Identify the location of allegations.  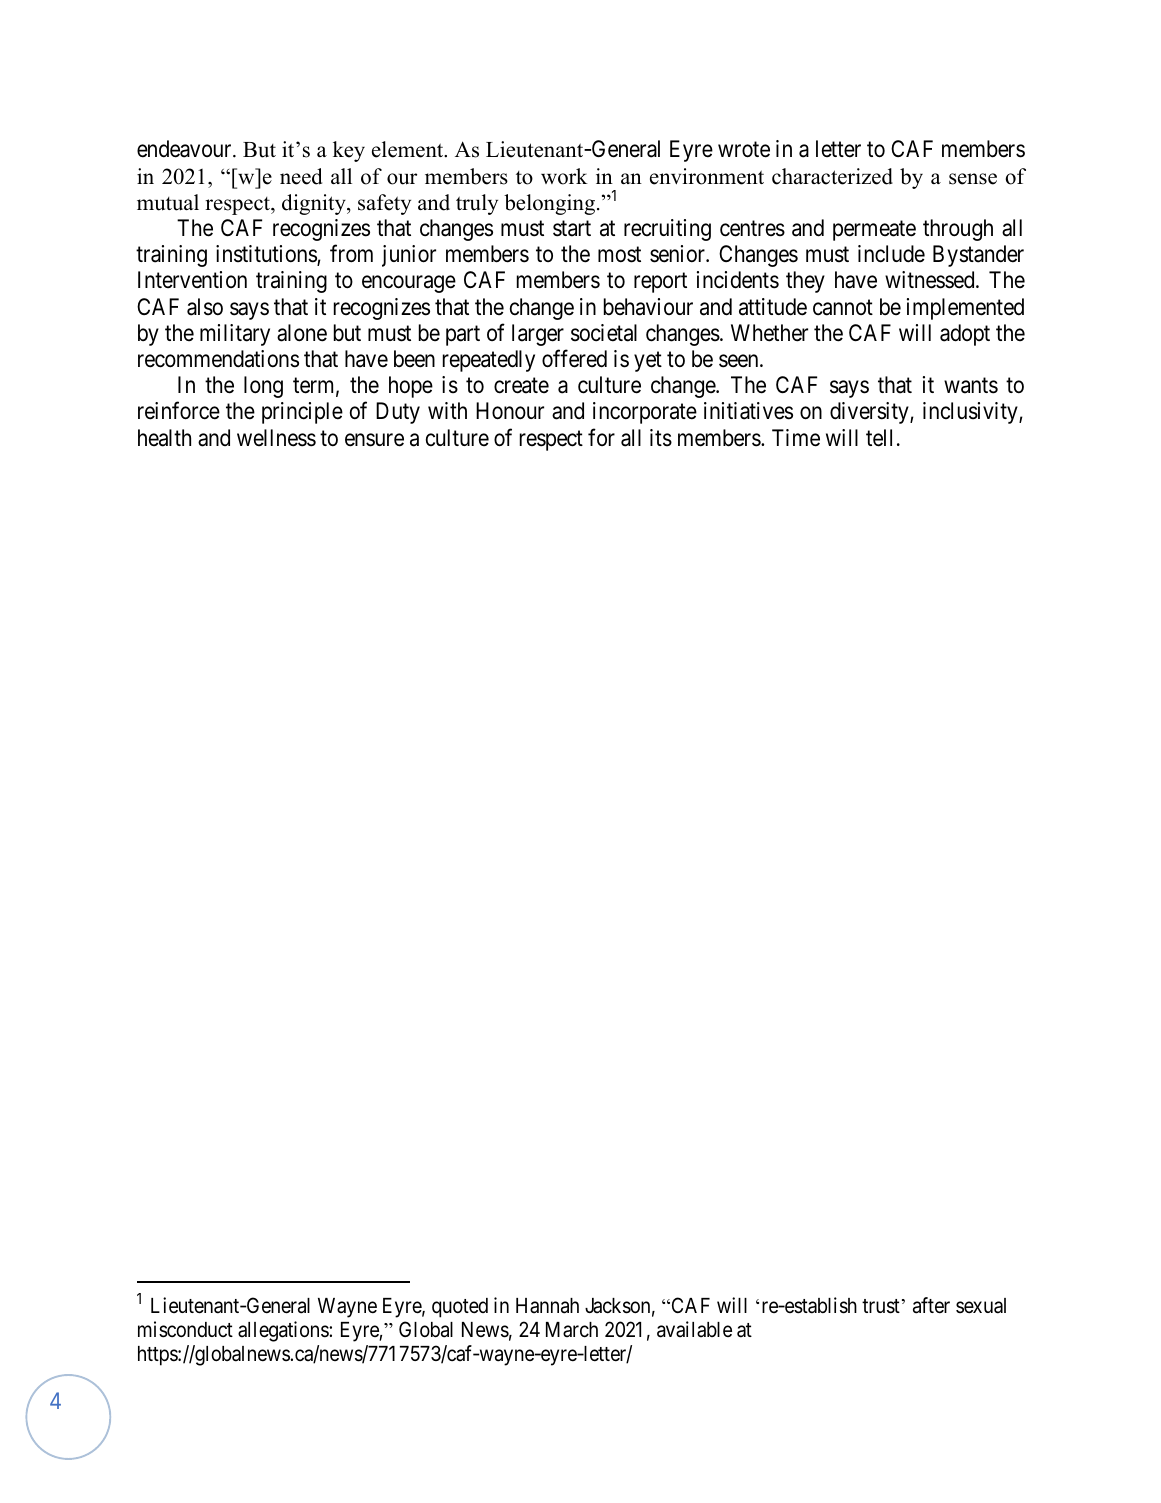
(284, 1331).
